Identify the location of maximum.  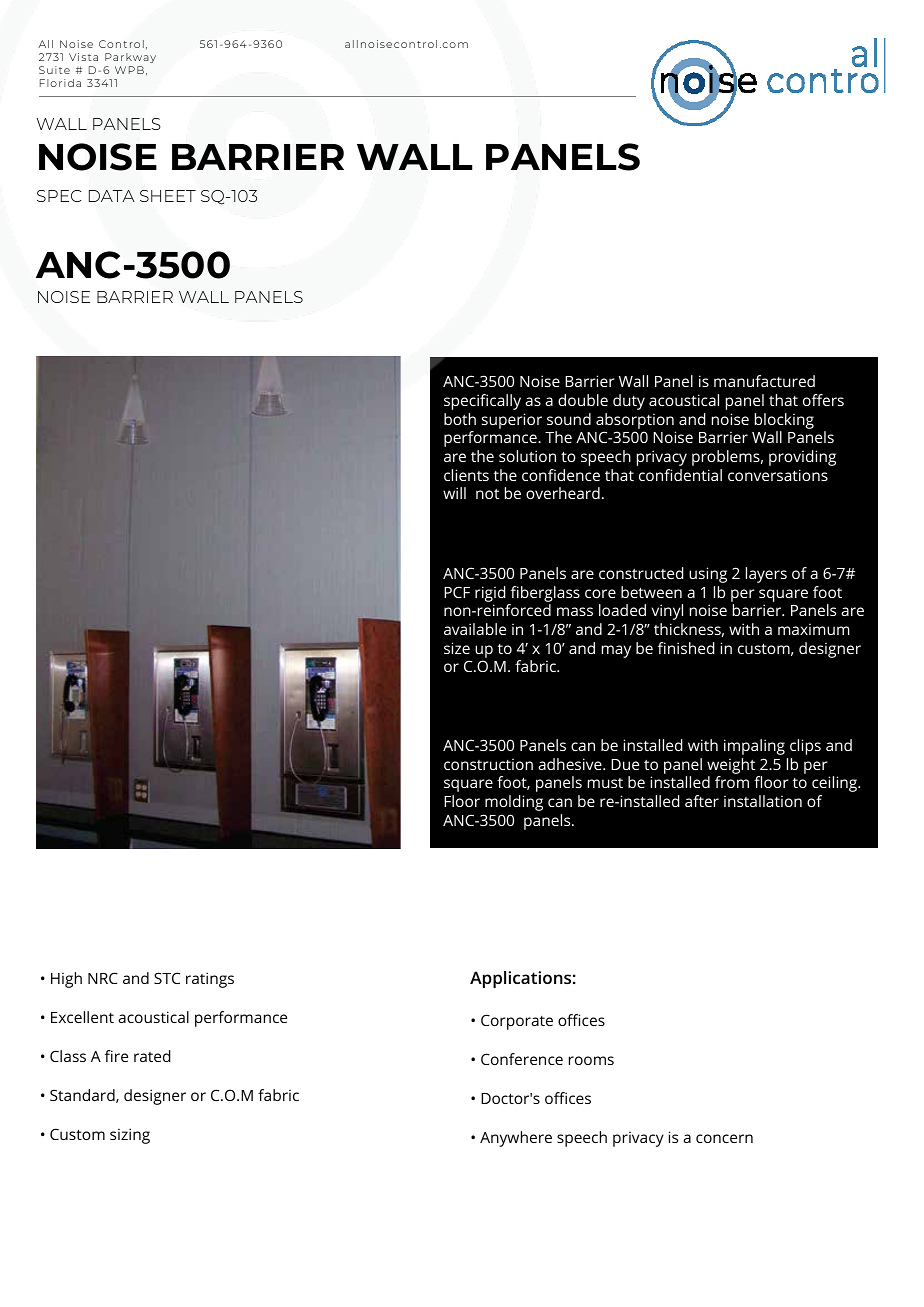
(813, 629).
